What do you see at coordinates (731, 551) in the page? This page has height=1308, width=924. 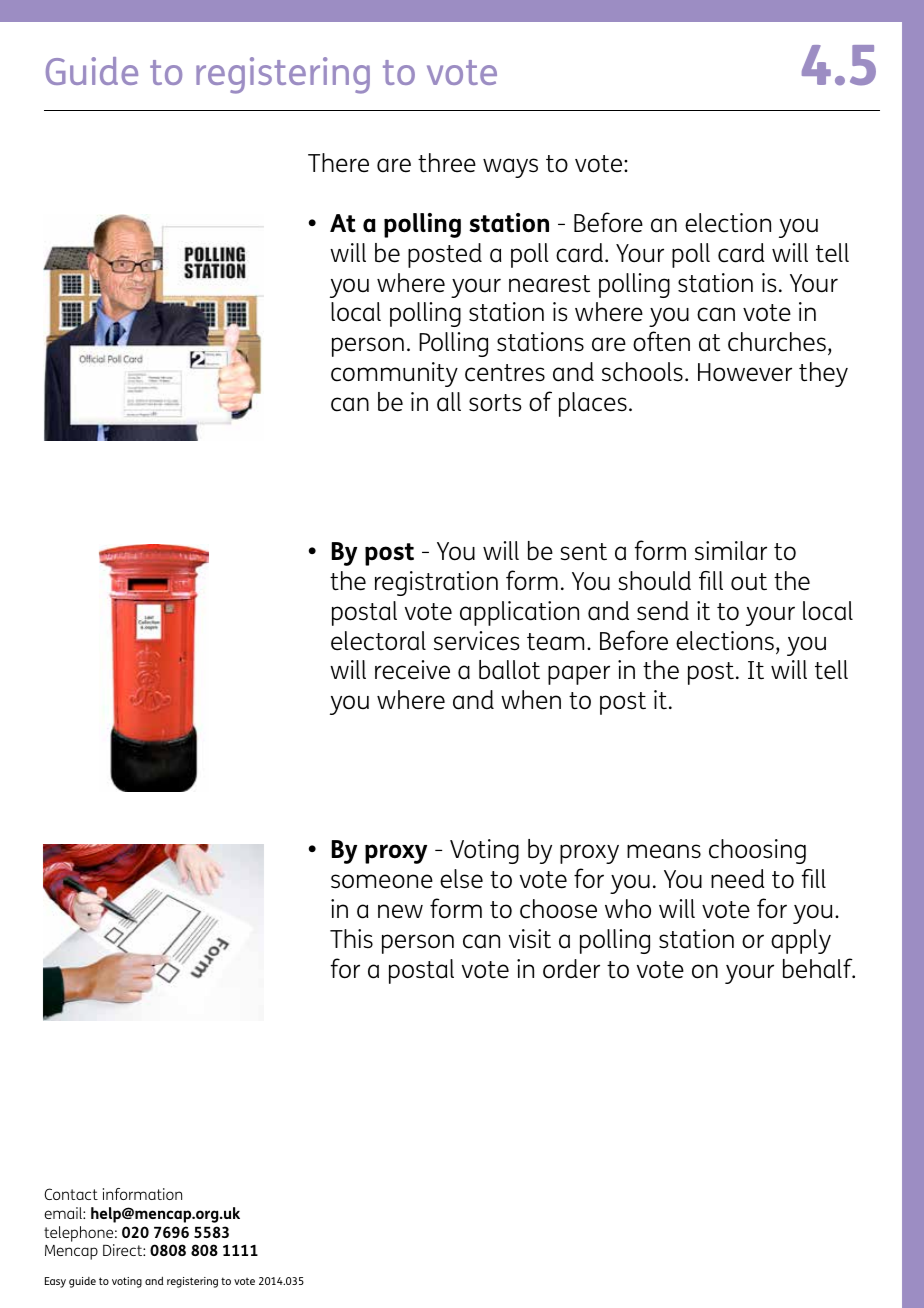 I see `similar` at bounding box center [731, 551].
